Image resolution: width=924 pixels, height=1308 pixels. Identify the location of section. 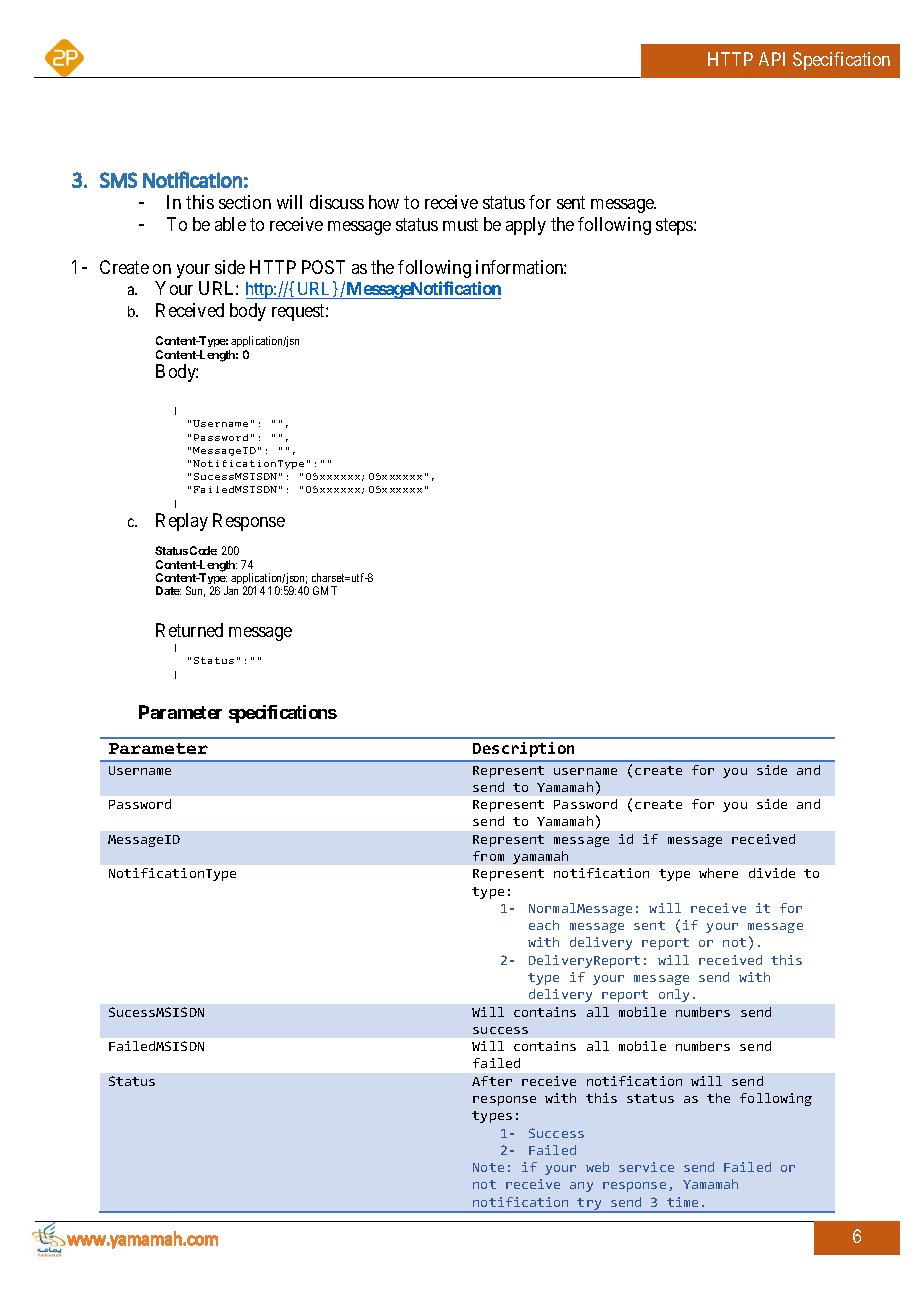
(245, 202).
